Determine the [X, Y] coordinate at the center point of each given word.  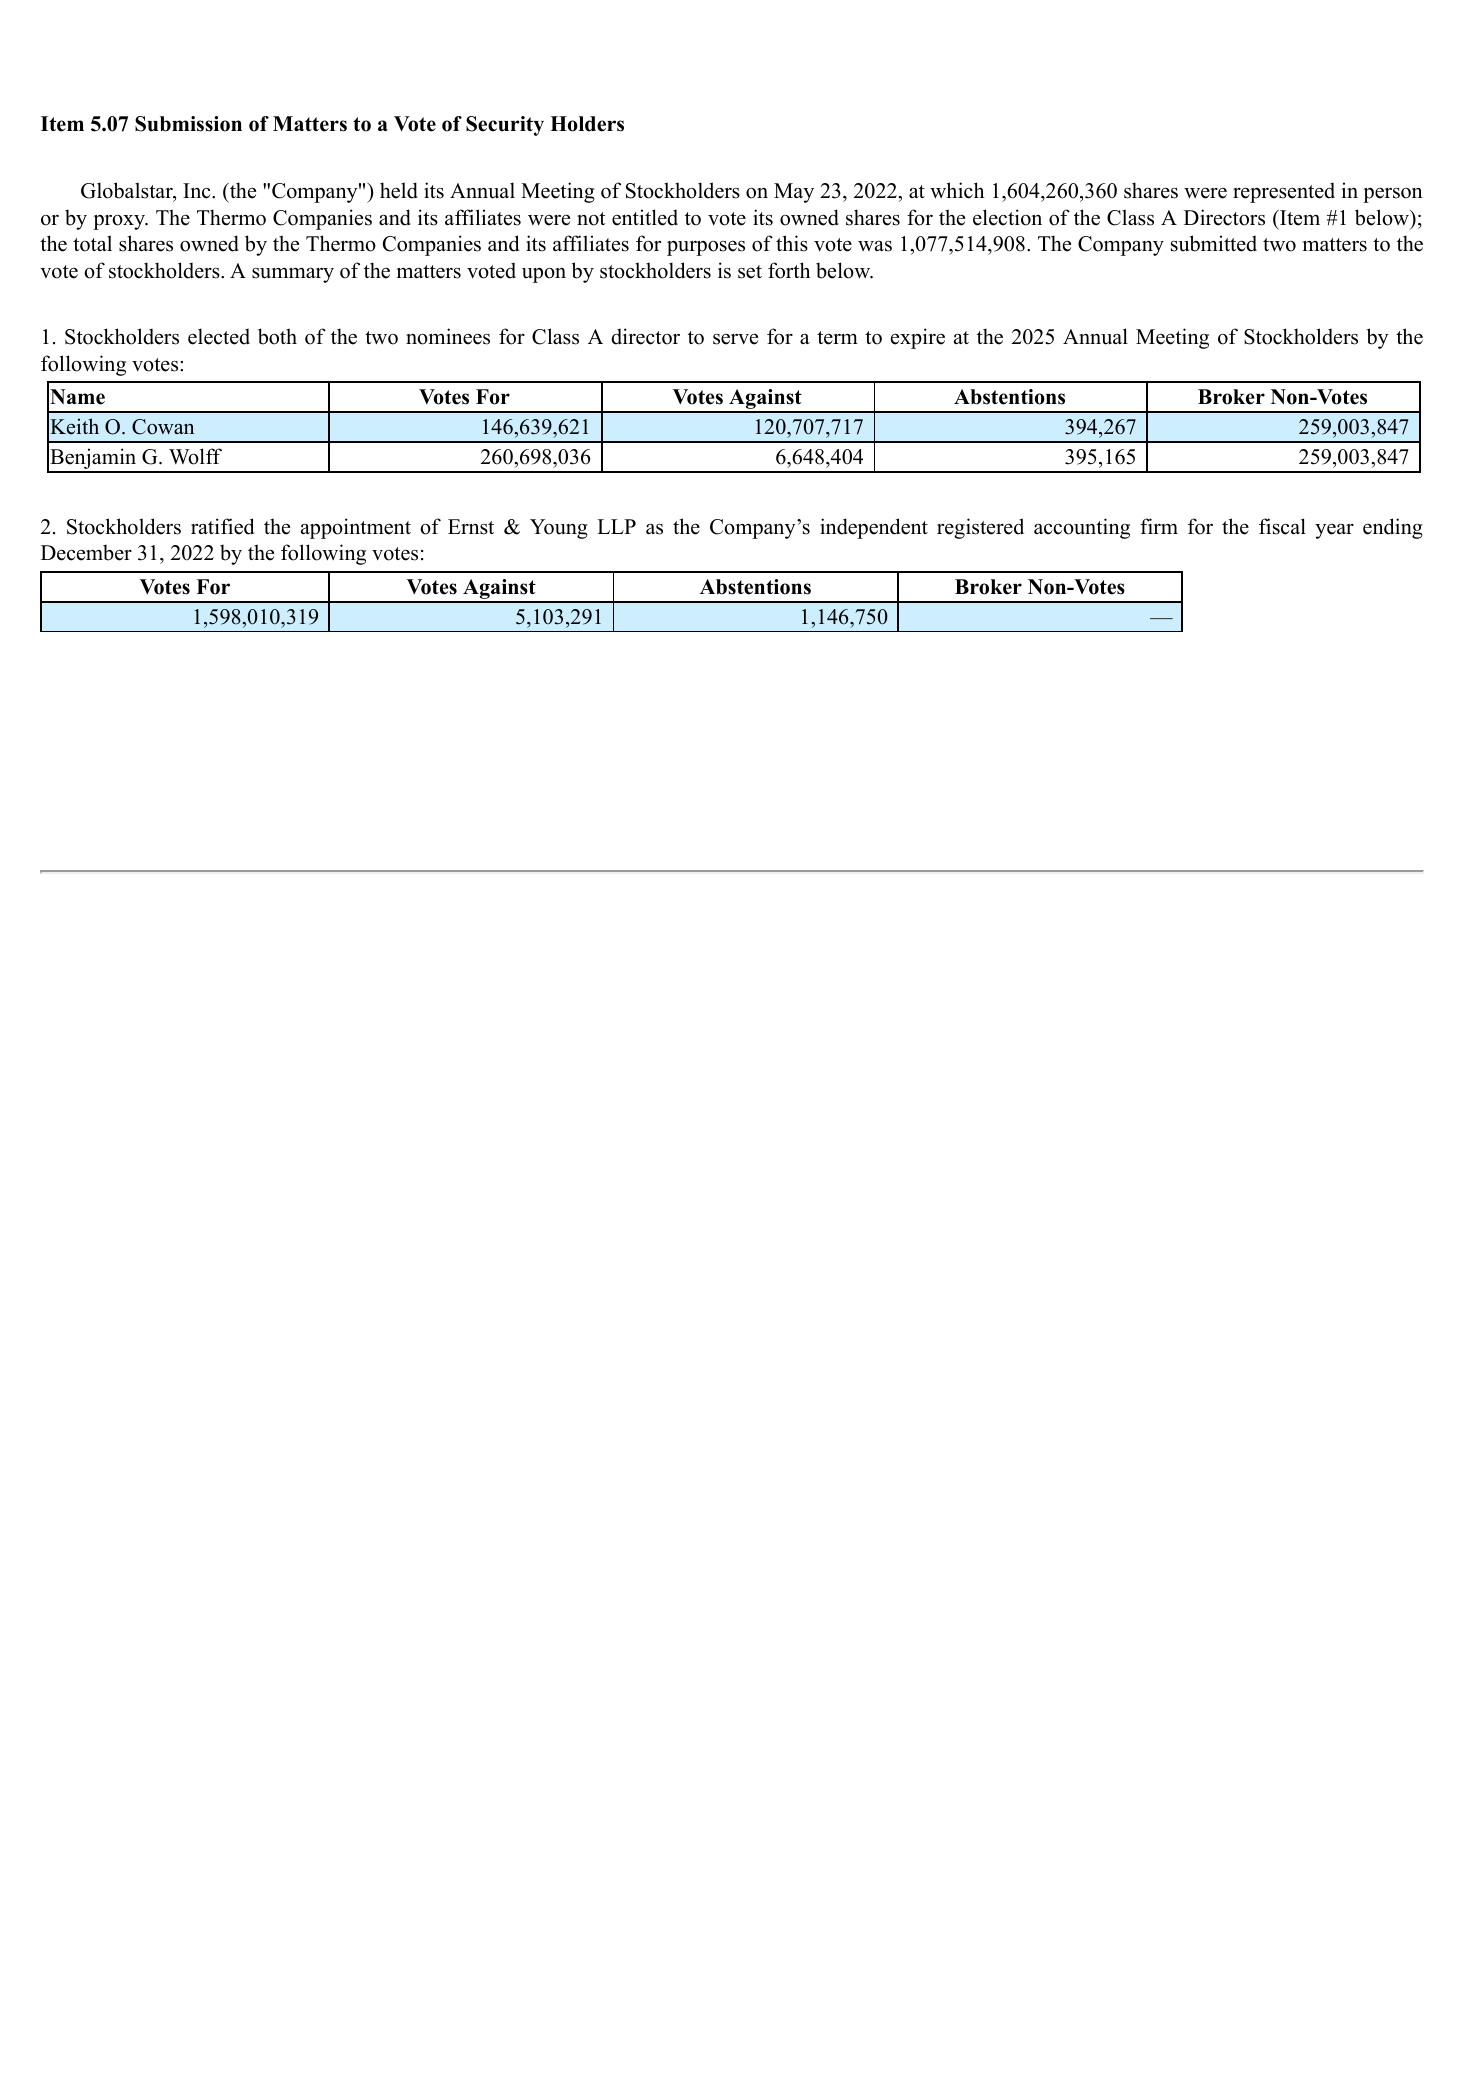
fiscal [1282, 526]
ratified [222, 526]
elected [219, 336]
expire [918, 338]
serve [735, 339]
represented [1284, 192]
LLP [616, 526]
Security [505, 126]
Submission [188, 124]
